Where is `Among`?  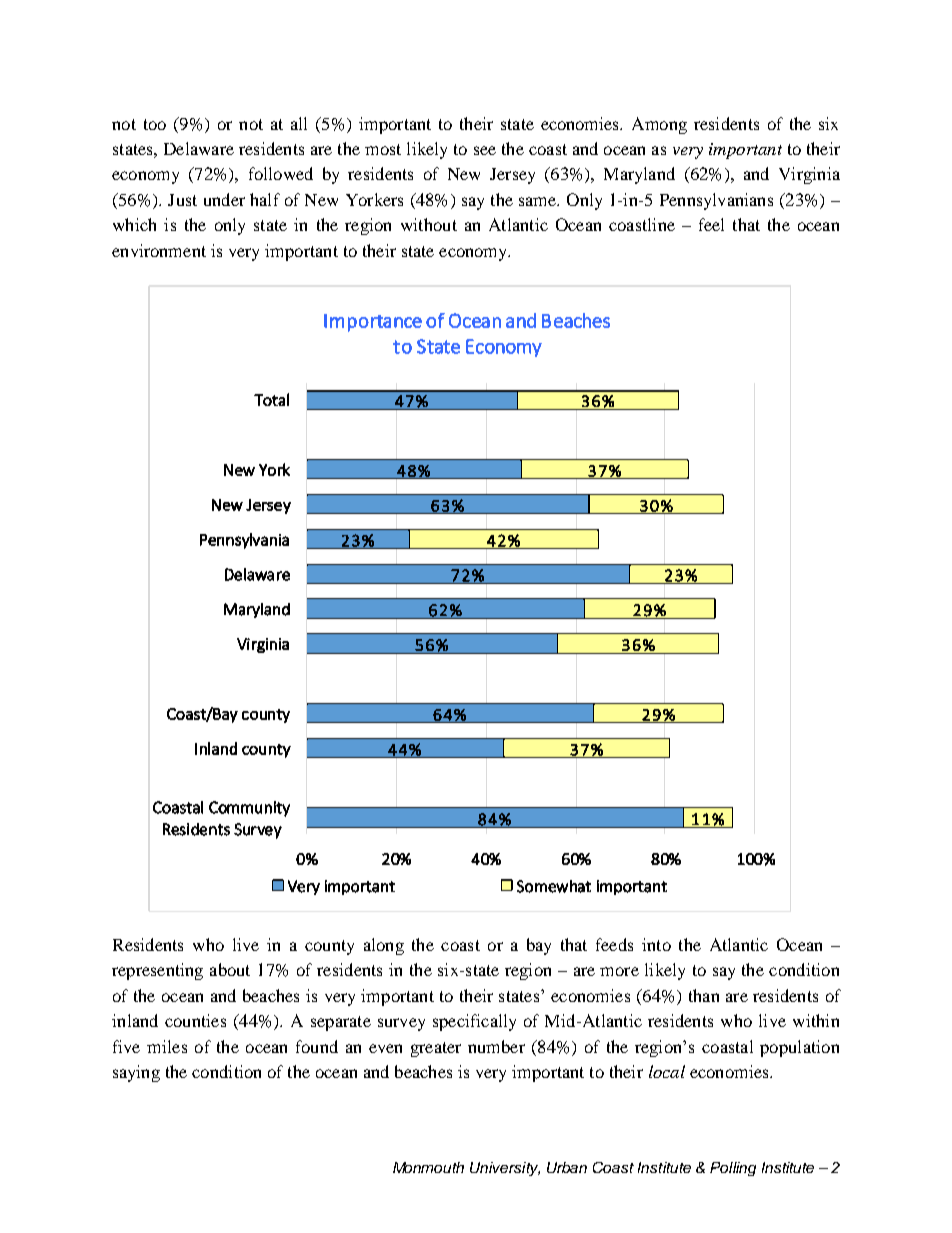
Among is located at coordinates (659, 125).
